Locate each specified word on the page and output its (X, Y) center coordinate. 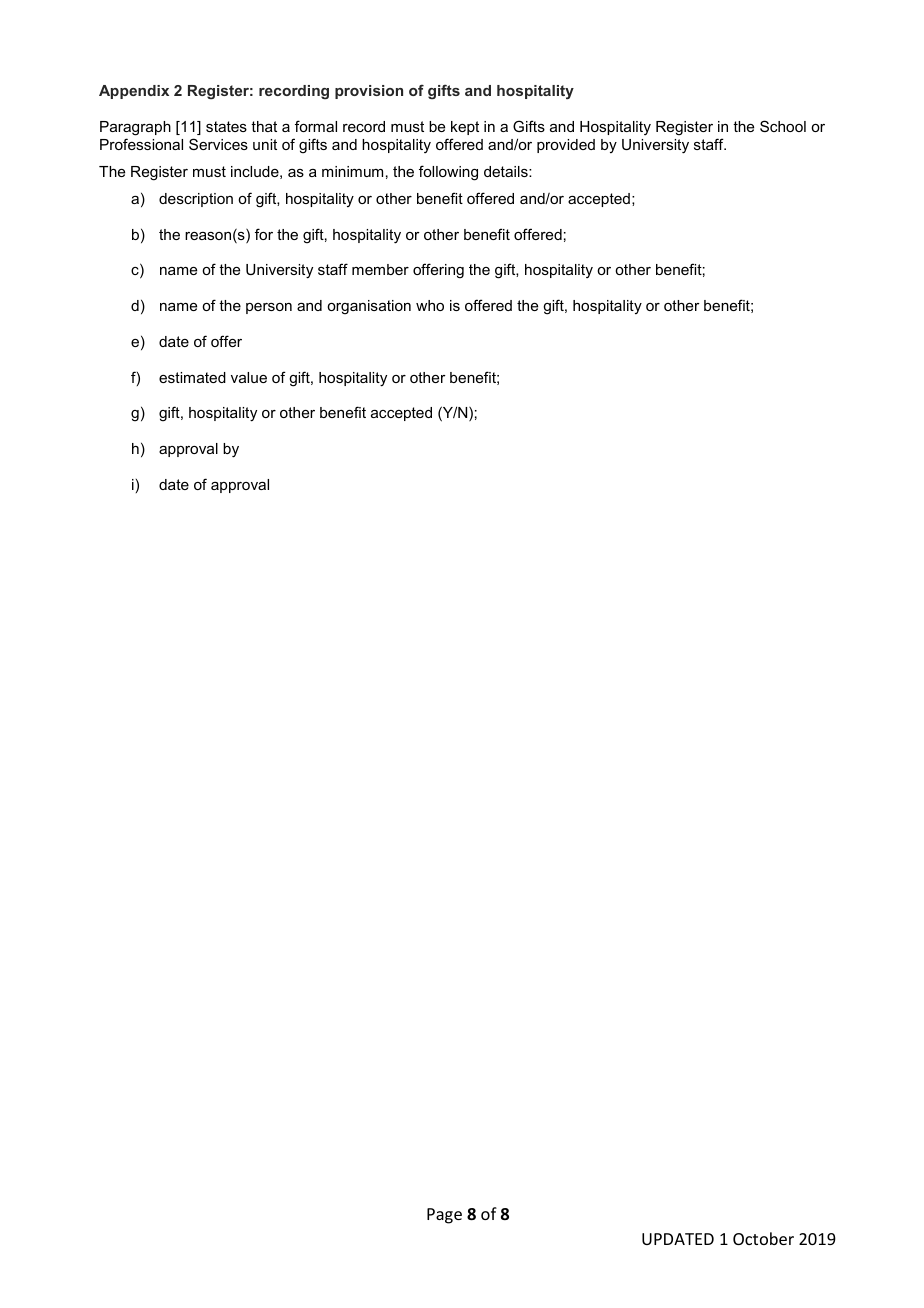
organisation (369, 307)
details (507, 171)
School (783, 126)
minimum (352, 171)
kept (465, 128)
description (196, 200)
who (430, 305)
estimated (192, 377)
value (249, 377)
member (380, 269)
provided (566, 146)
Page (444, 1216)
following (448, 173)
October (763, 1238)
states (226, 126)
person (269, 308)
